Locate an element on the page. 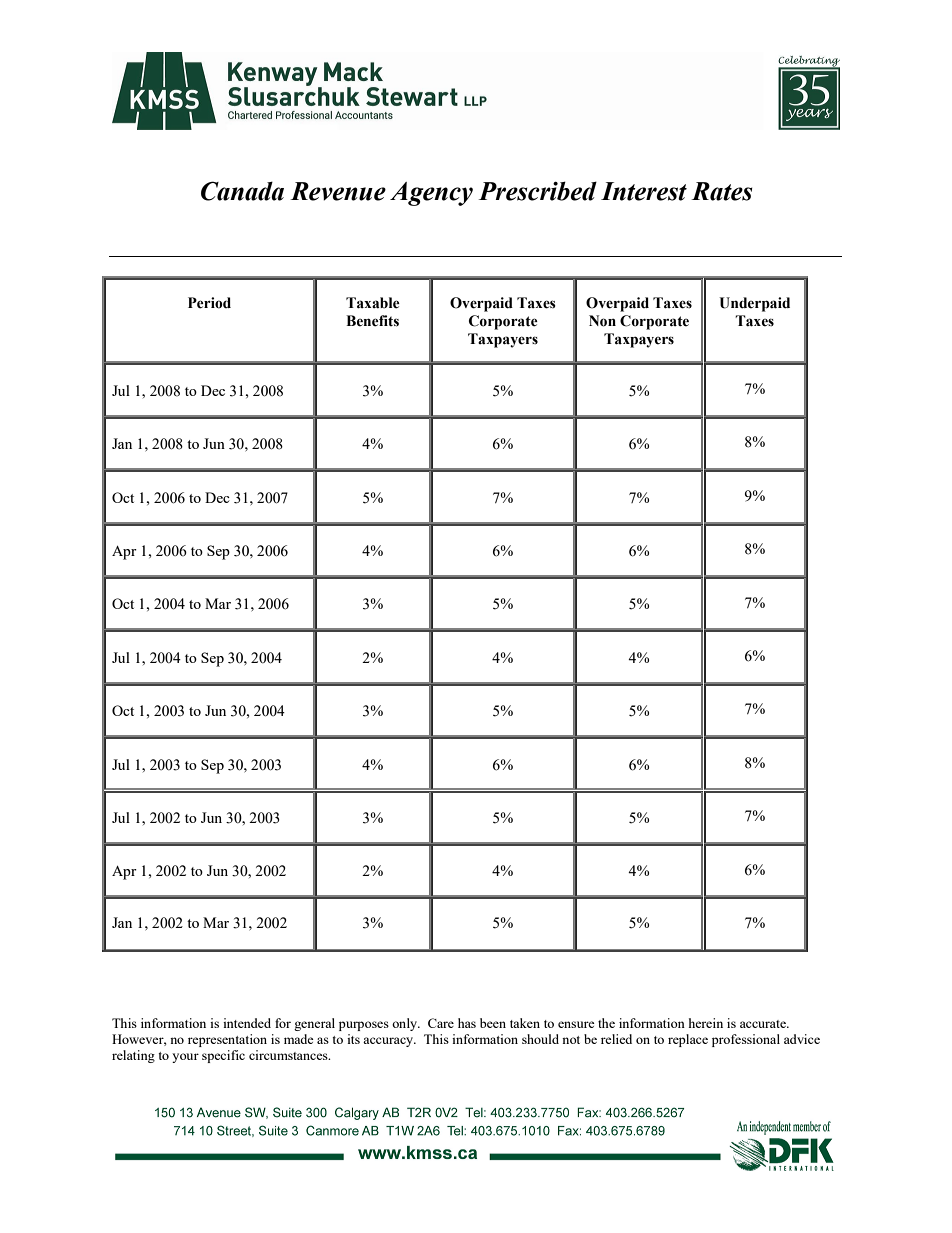 The width and height of the document is (952, 1233). Rates is located at coordinates (721, 191).
